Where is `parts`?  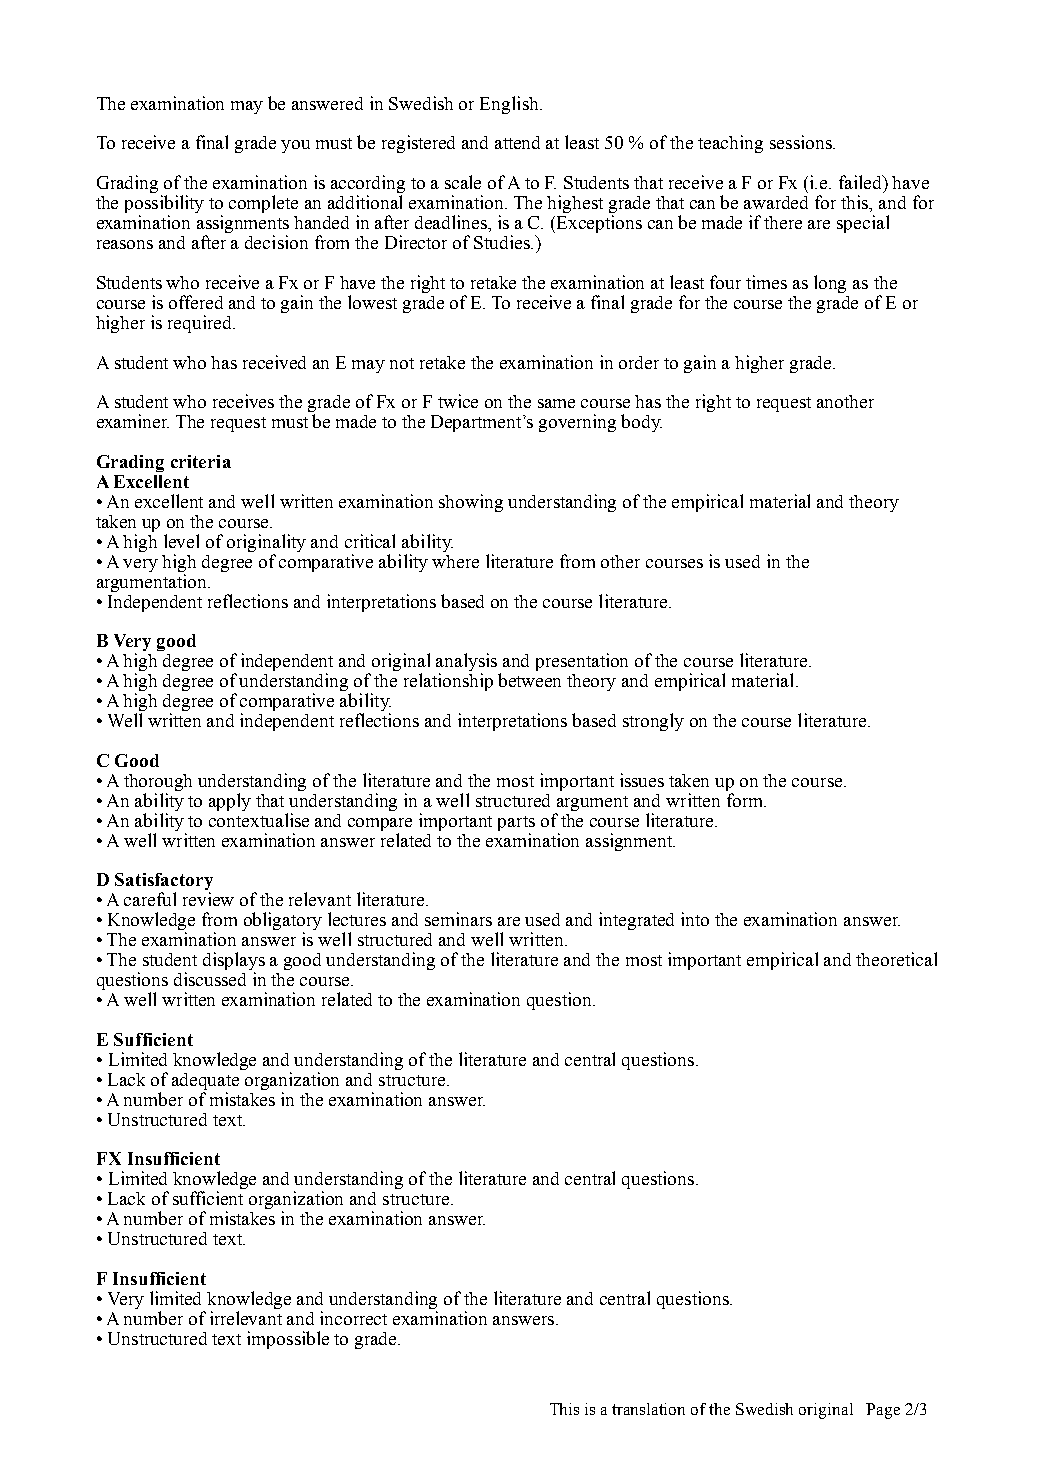 parts is located at coordinates (516, 823).
